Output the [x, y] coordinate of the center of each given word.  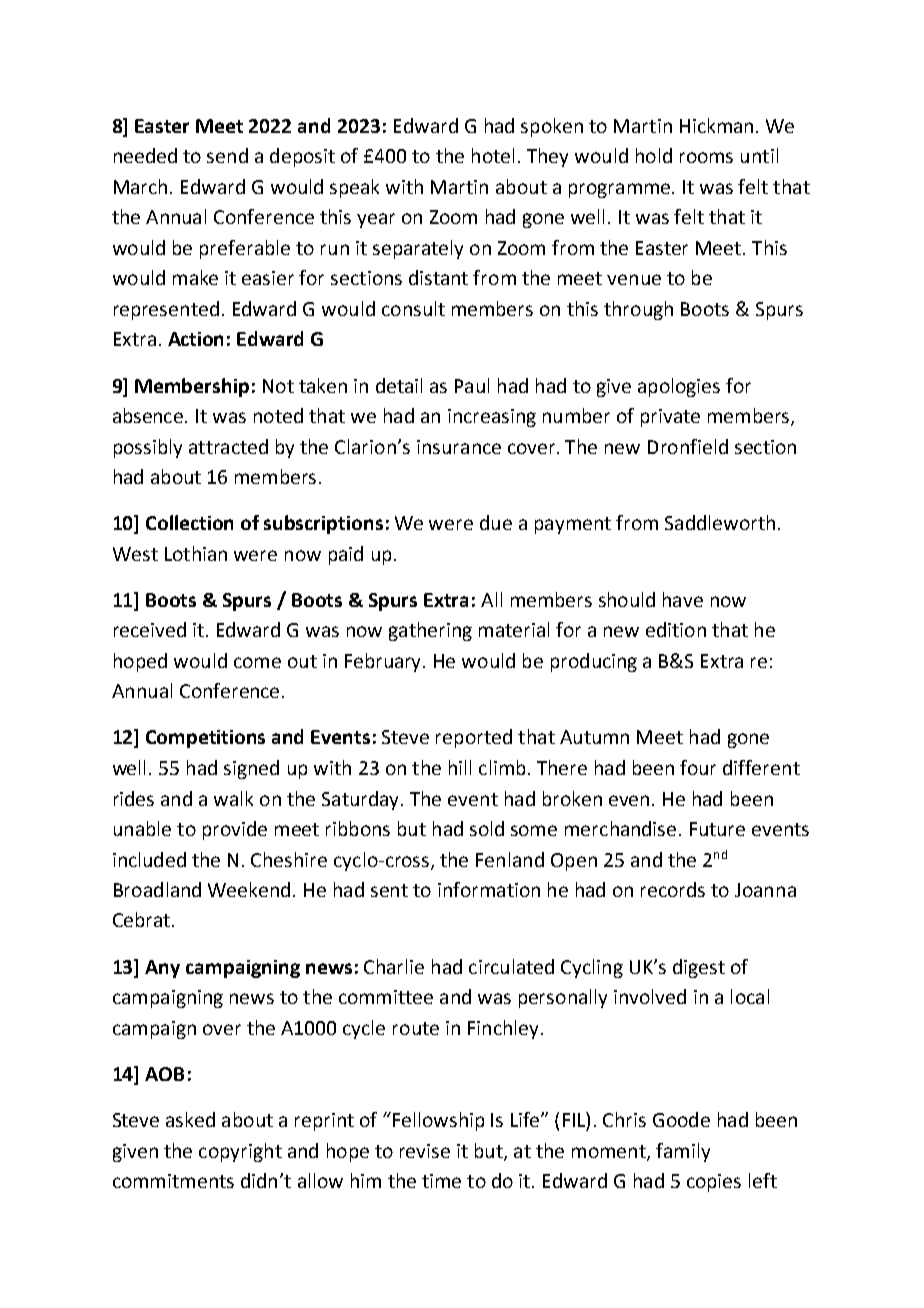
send [227, 155]
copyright [240, 1152]
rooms [706, 157]
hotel [493, 155]
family [683, 1152]
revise [425, 1151]
